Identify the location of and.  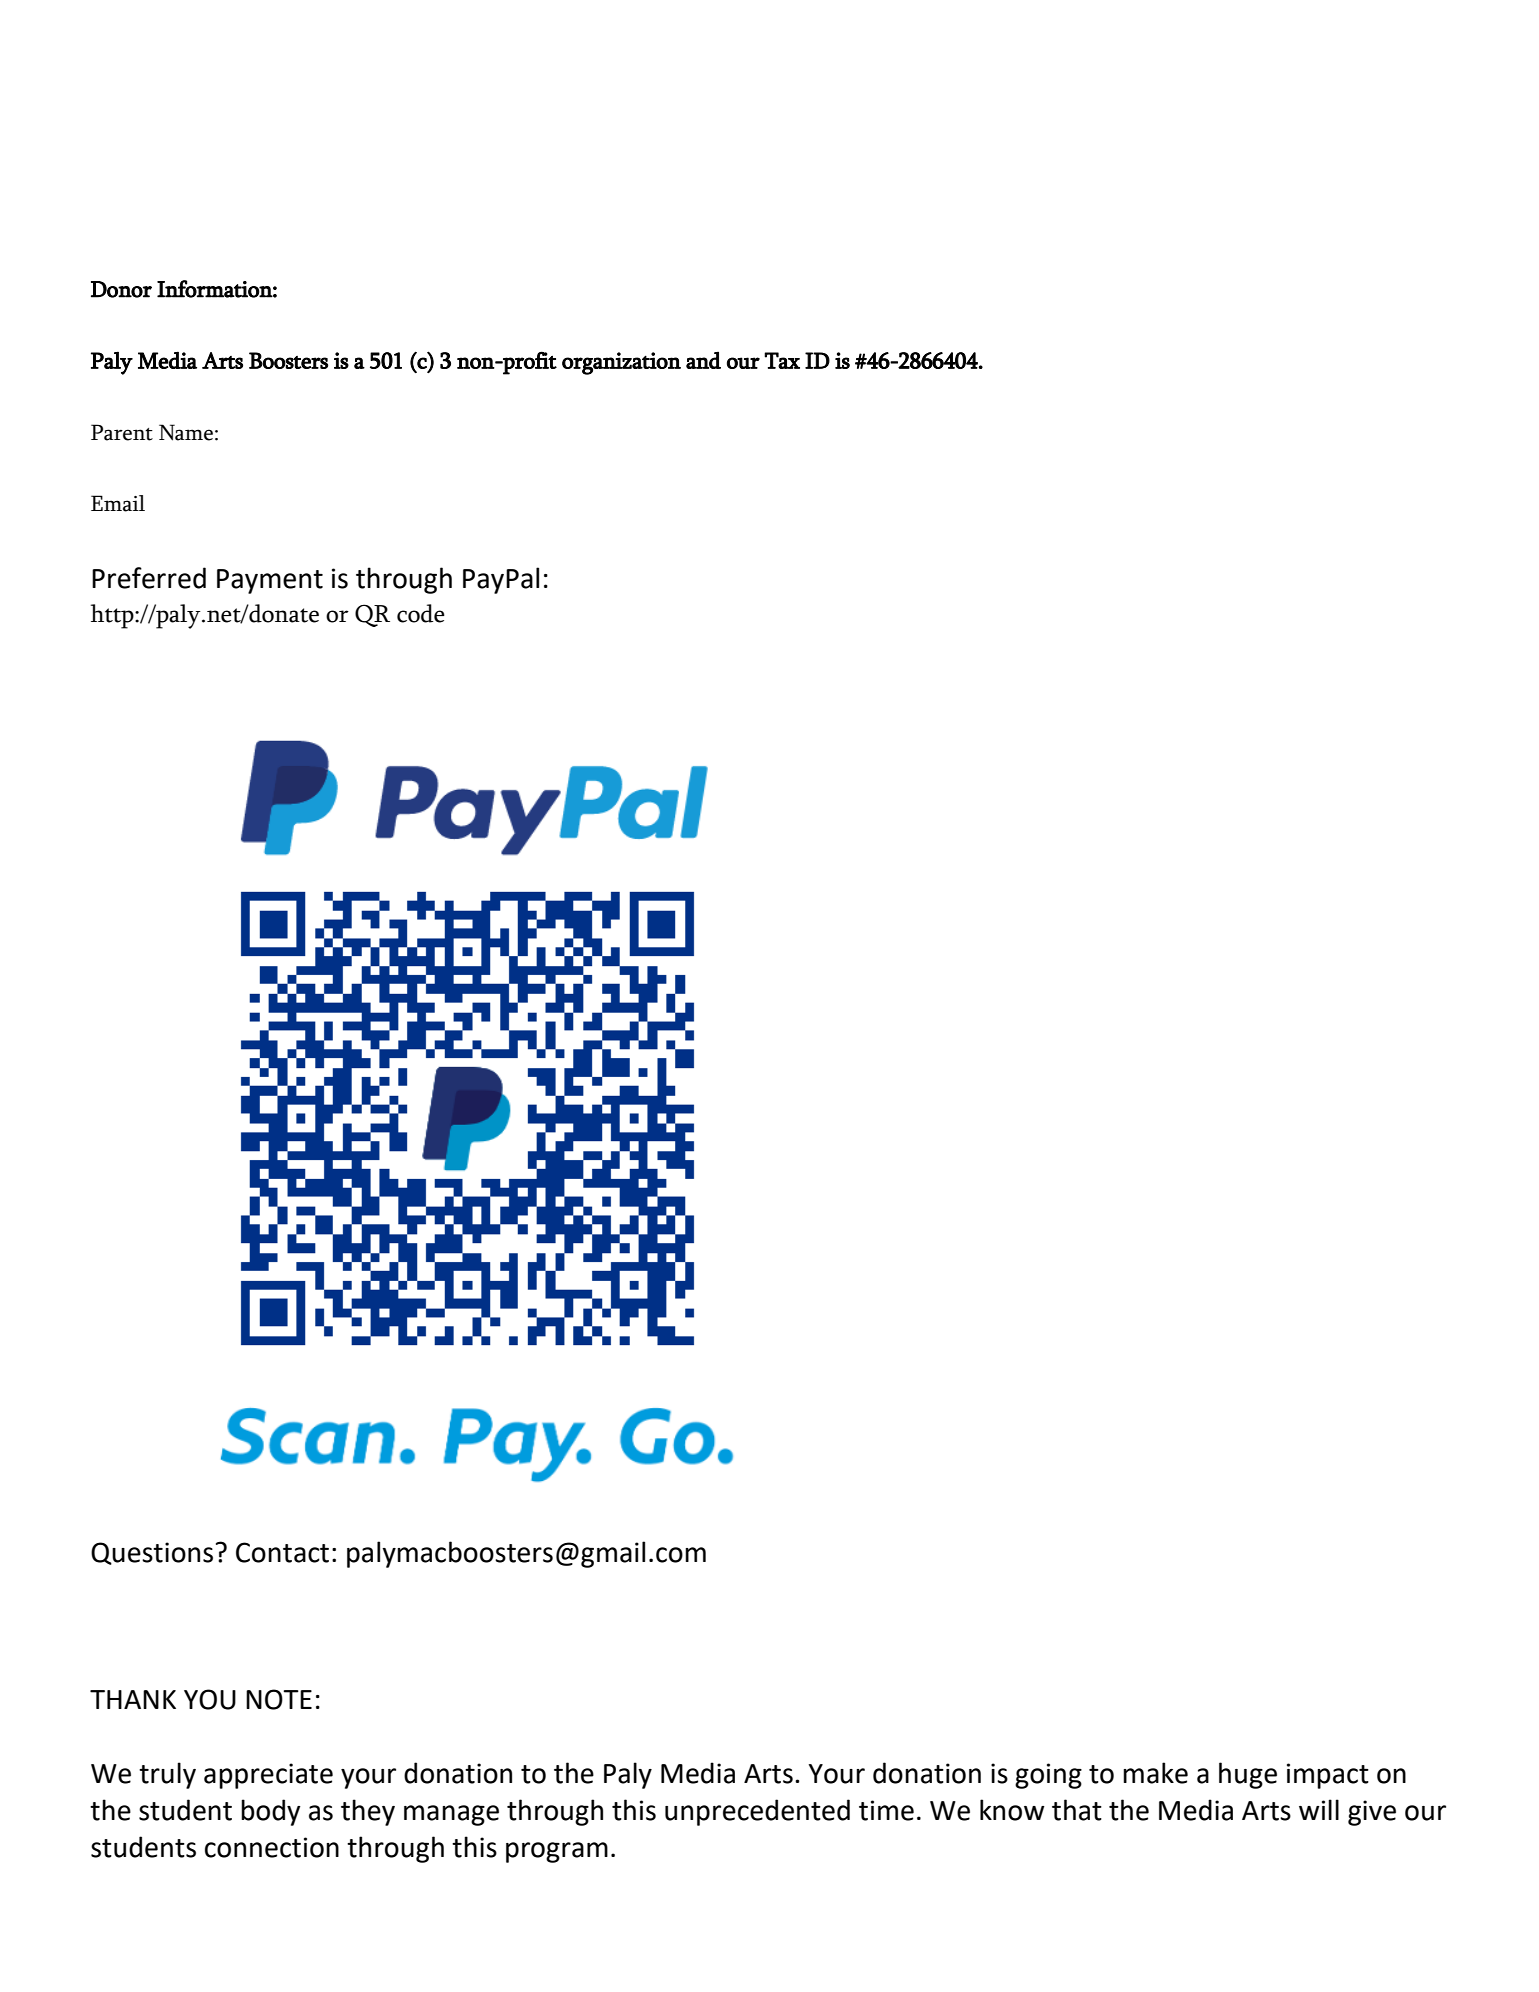
(703, 360).
